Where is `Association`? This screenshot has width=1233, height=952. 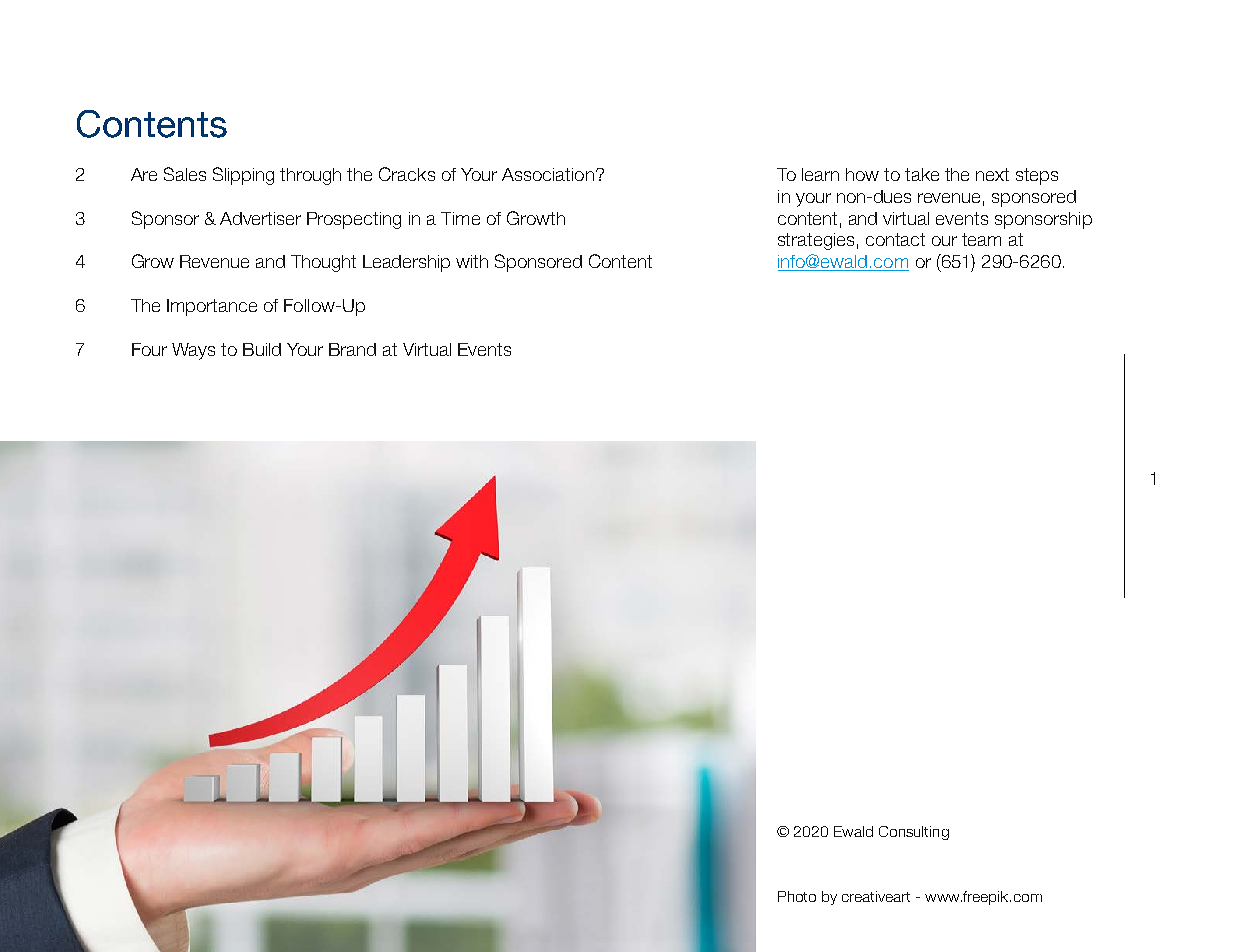
Association is located at coordinates (548, 174).
